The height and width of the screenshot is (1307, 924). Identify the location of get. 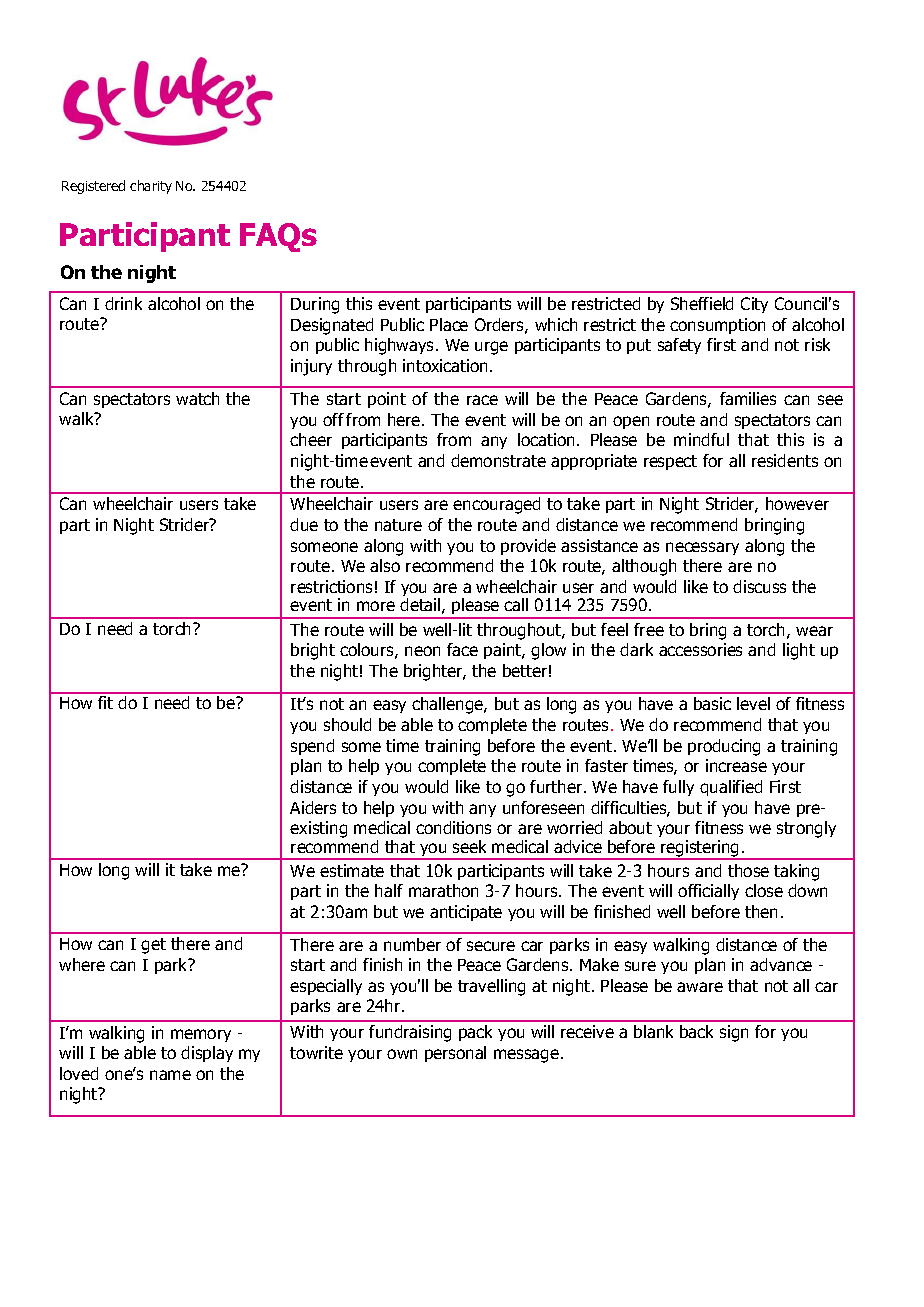
(153, 946).
